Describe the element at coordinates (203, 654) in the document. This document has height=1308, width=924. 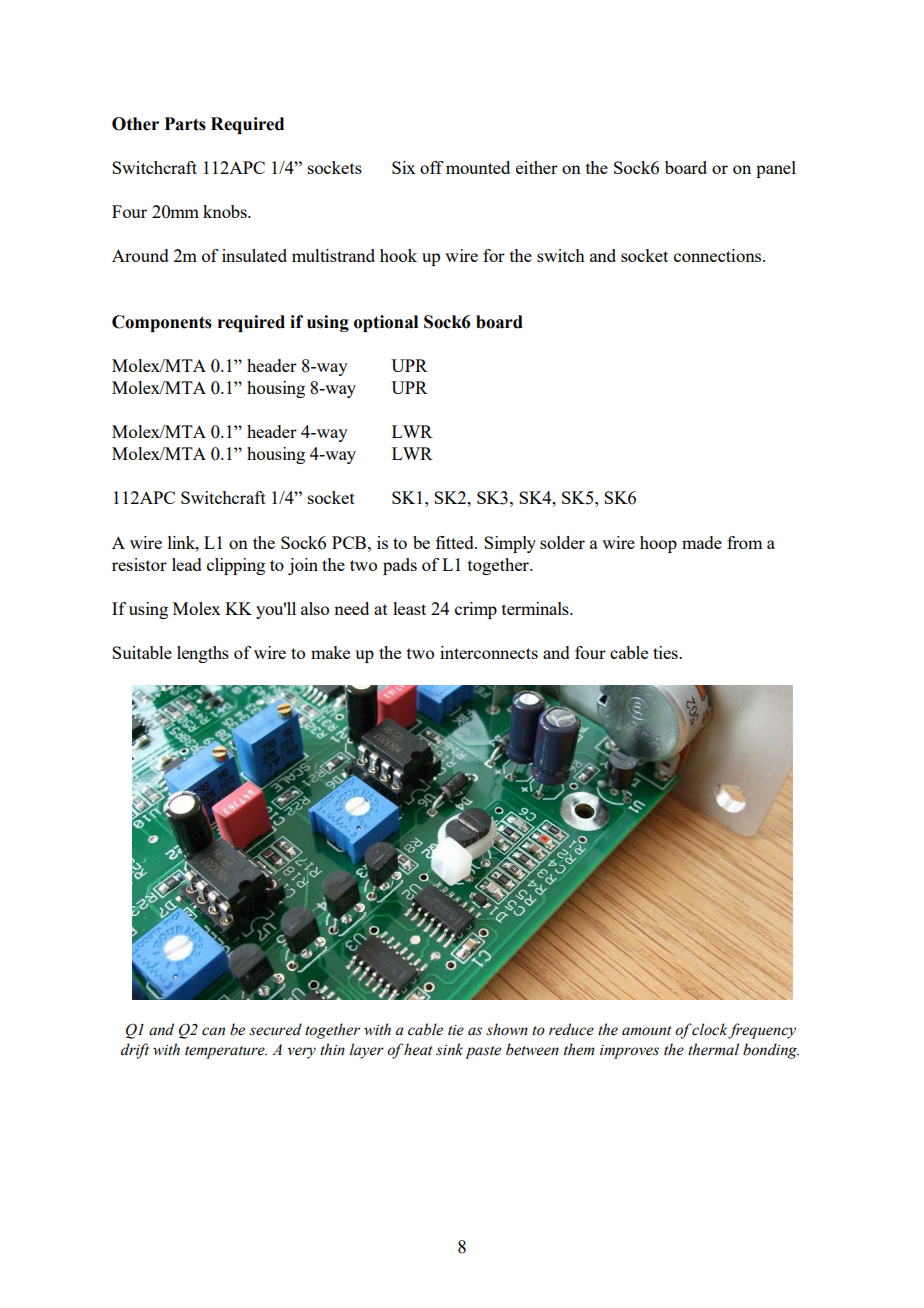
I see `lengths` at that location.
